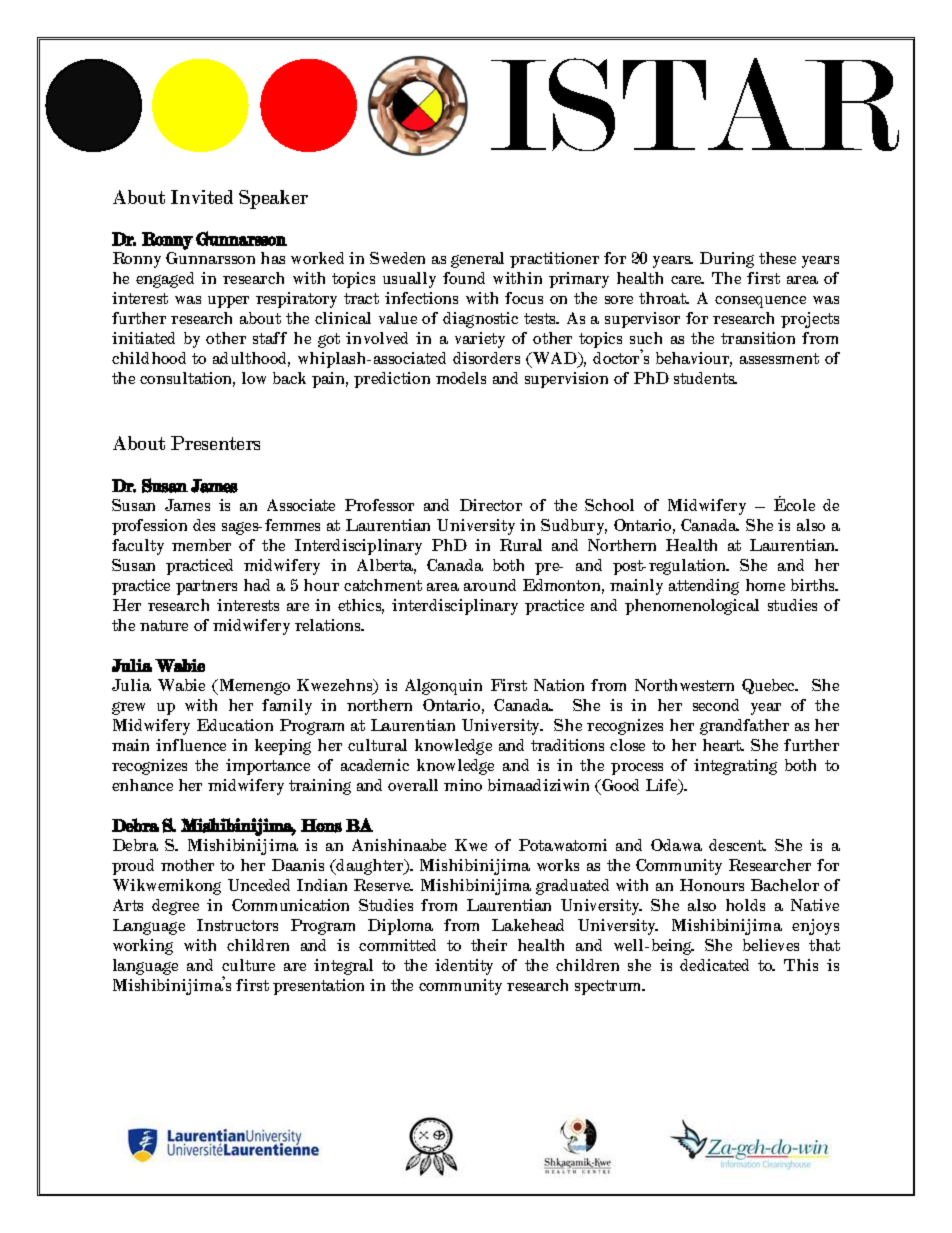 The image size is (952, 1233). What do you see at coordinates (765, 585) in the screenshot?
I see `home` at bounding box center [765, 585].
